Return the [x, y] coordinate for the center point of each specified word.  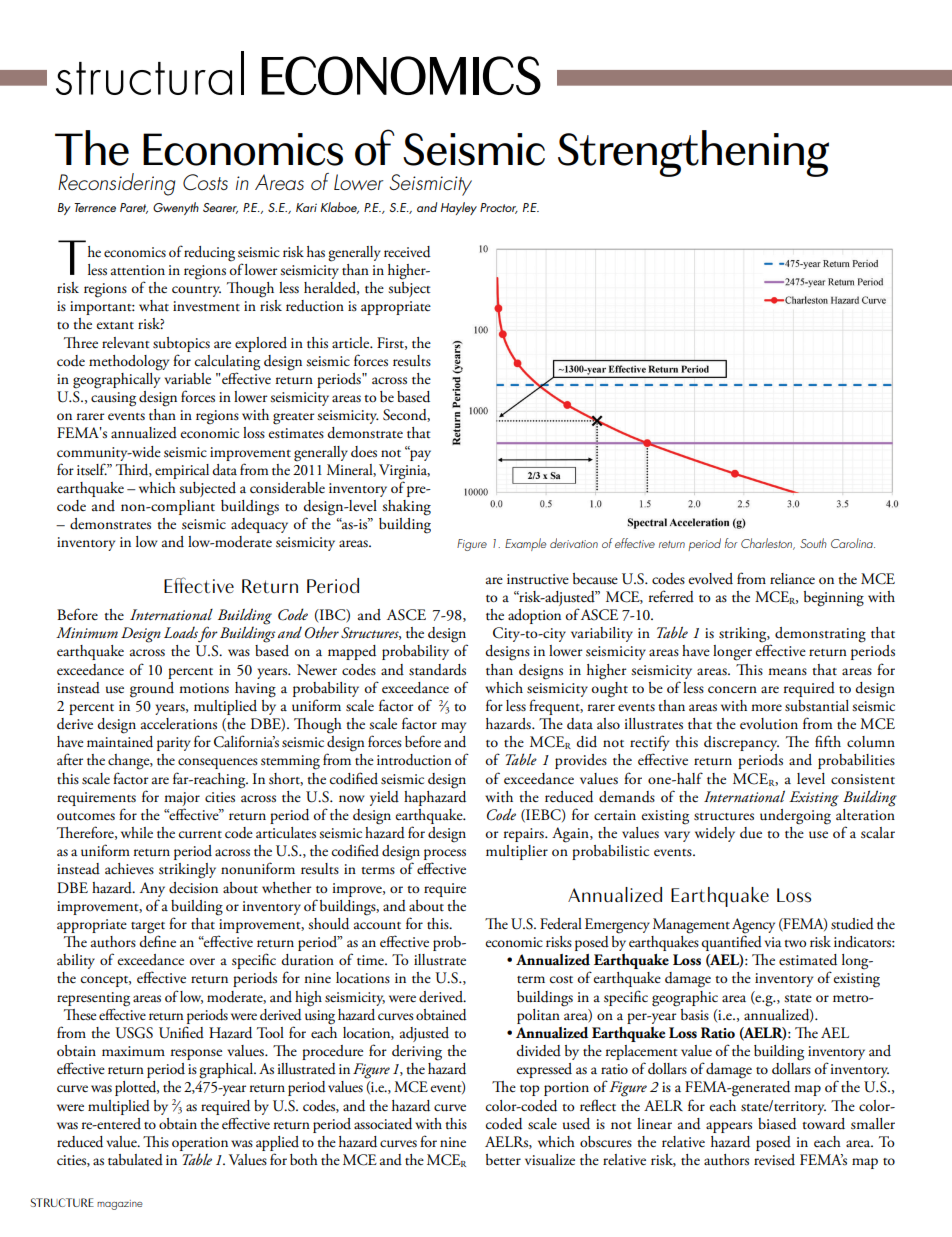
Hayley [459, 208]
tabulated [135, 1160]
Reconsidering [116, 184]
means [787, 671]
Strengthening [693, 153]
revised [774, 1159]
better [503, 1160]
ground [152, 690]
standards [437, 670]
